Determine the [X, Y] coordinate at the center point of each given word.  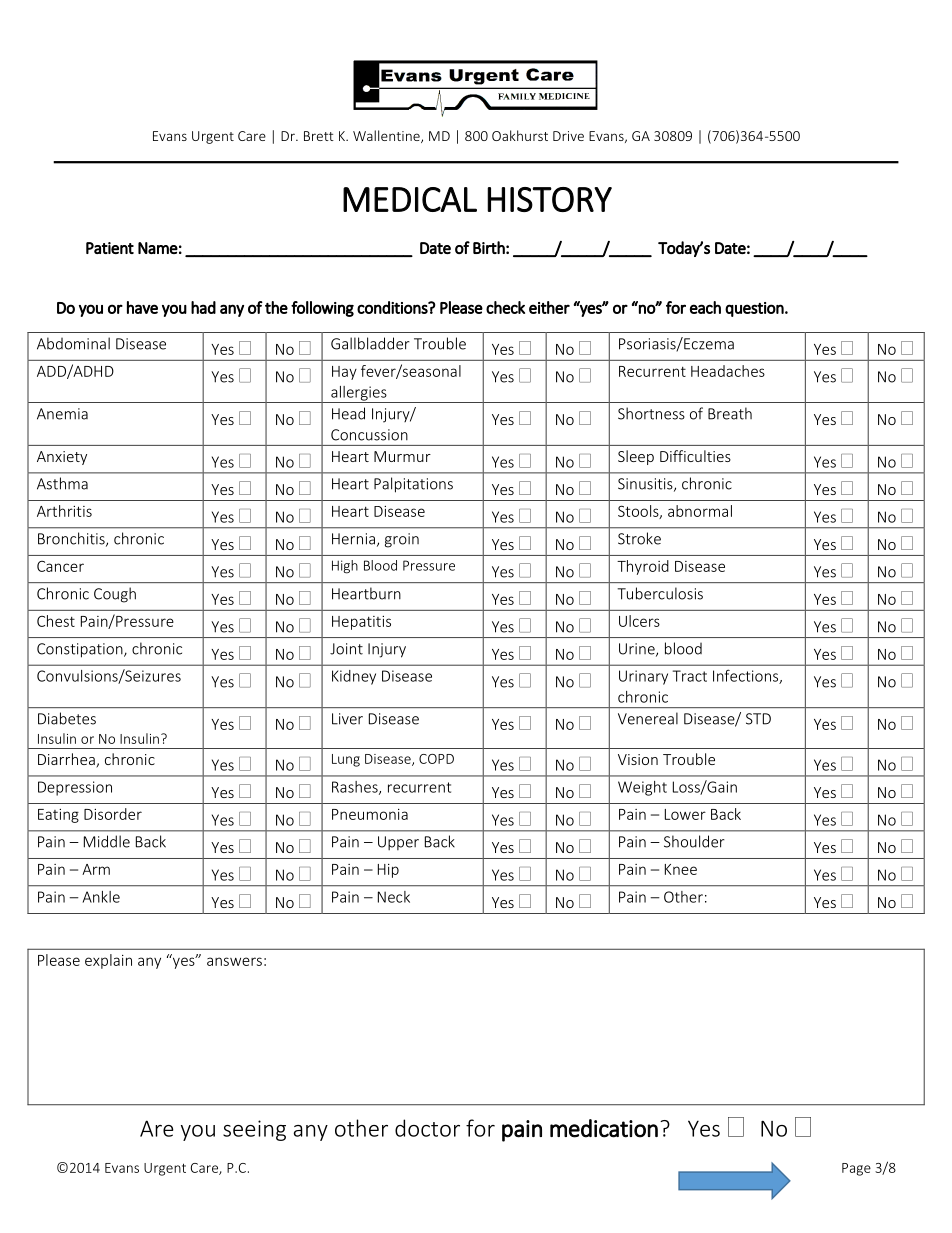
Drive [568, 136]
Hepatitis [361, 623]
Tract [690, 676]
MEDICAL [410, 199]
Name [158, 248]
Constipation [81, 650]
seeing [254, 1130]
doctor [427, 1128]
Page [856, 1169]
